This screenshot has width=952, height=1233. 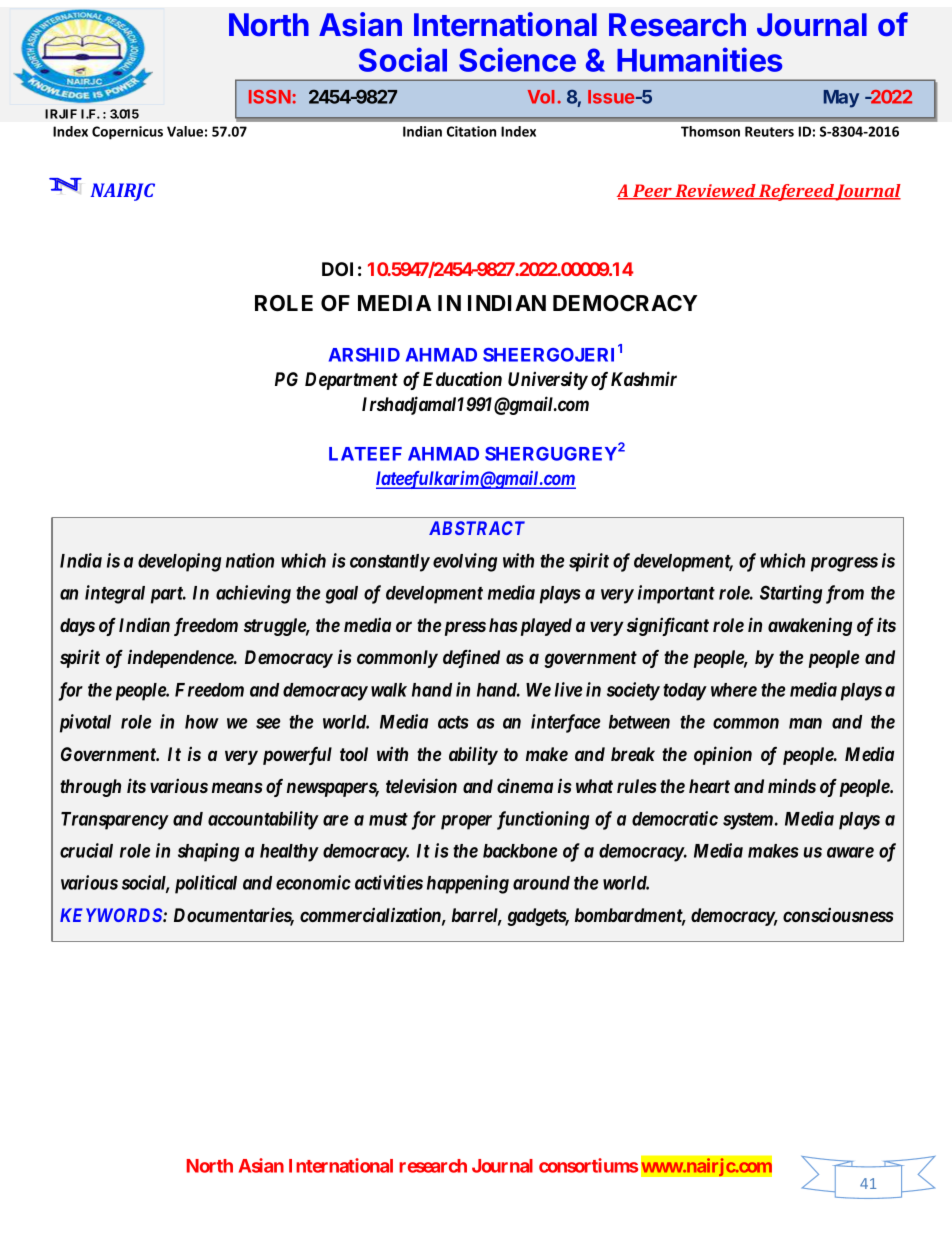 I want to click on developing, so click(x=179, y=562).
